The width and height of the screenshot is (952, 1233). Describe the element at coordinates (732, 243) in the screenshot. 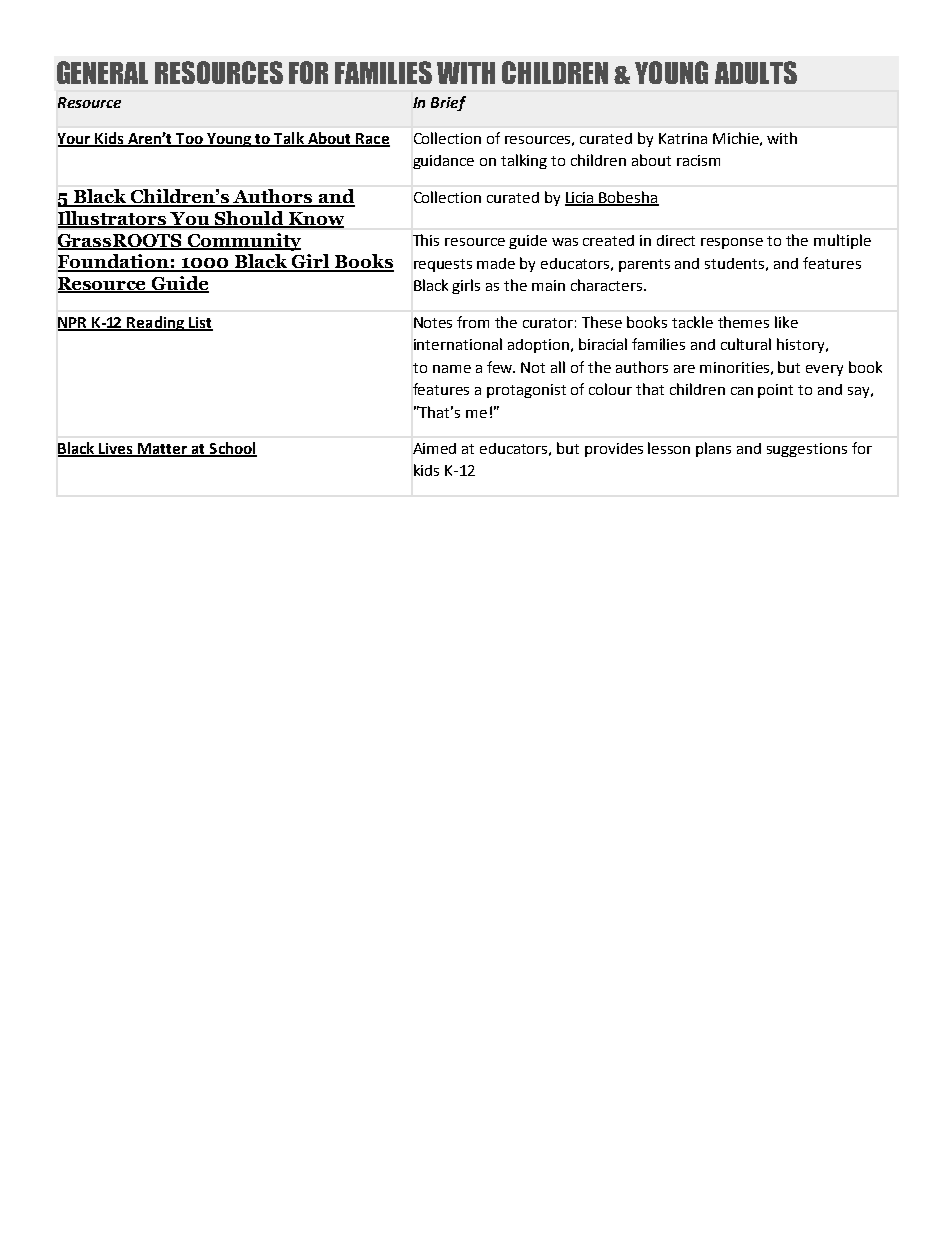

I see `response` at that location.
